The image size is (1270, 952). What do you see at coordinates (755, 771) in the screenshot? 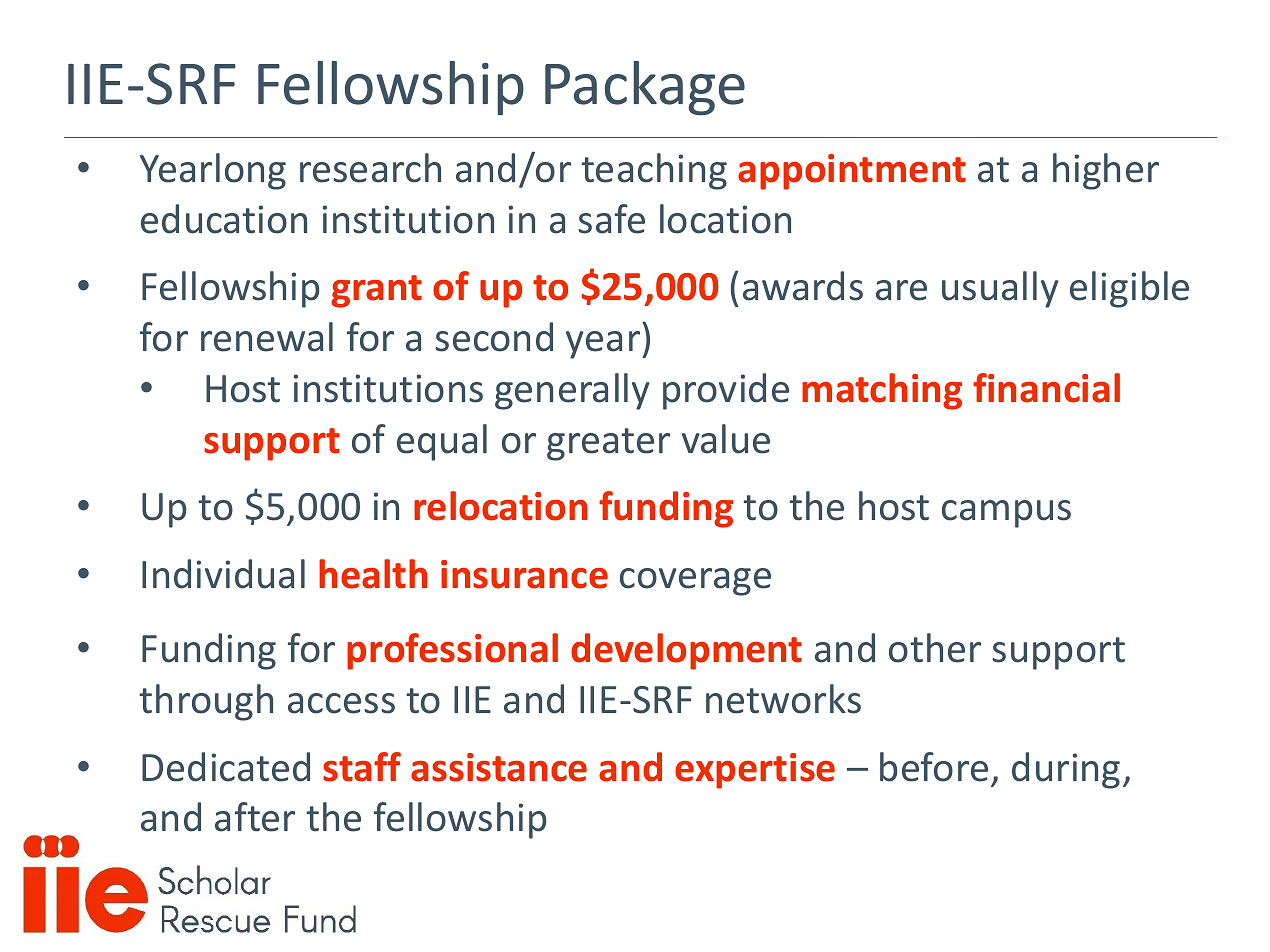
I see `expertise` at bounding box center [755, 771].
